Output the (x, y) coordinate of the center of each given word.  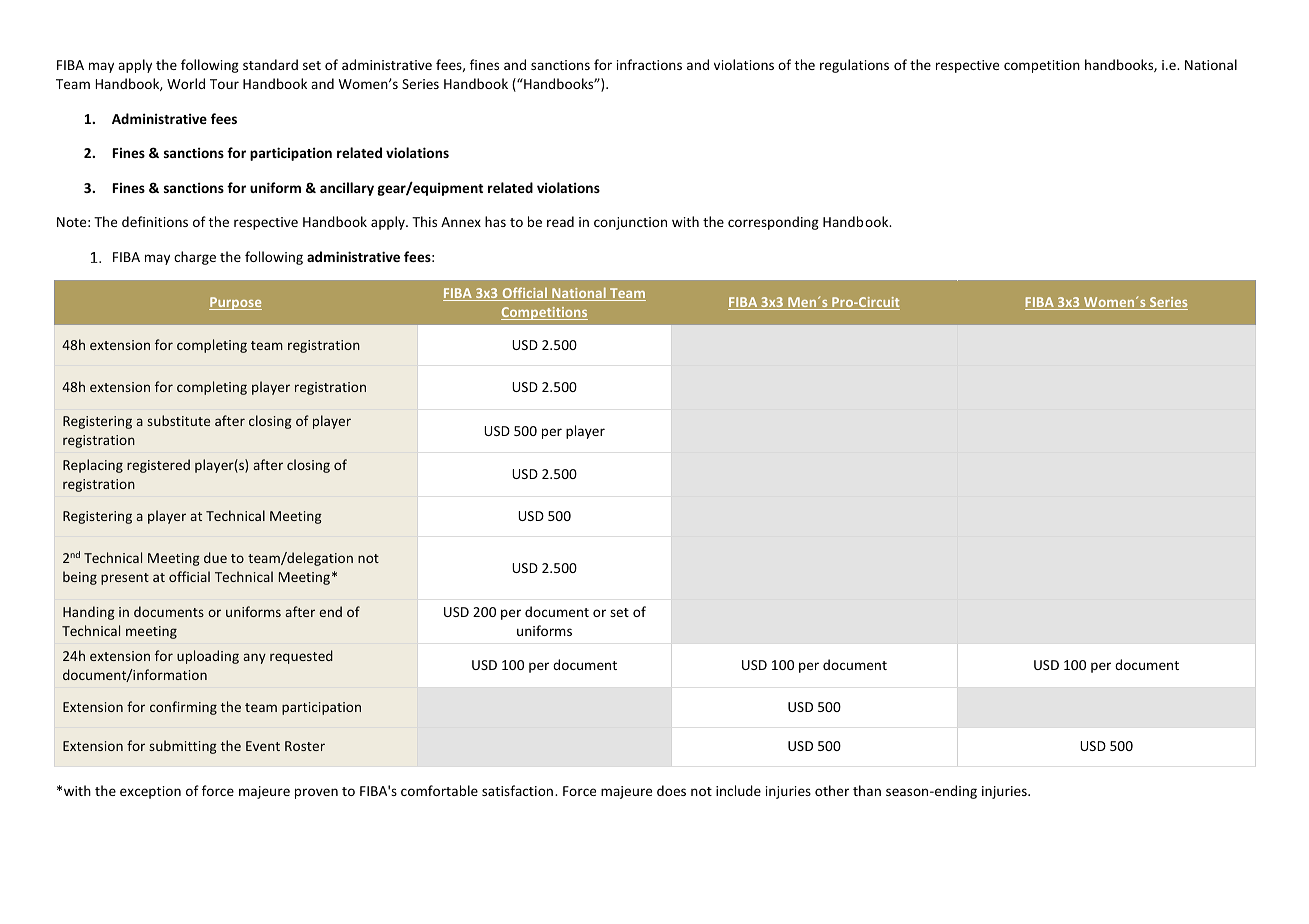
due (215, 557)
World (186, 83)
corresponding (773, 223)
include (738, 790)
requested (301, 657)
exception (150, 792)
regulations (854, 66)
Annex (461, 222)
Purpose (235, 303)
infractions (649, 64)
